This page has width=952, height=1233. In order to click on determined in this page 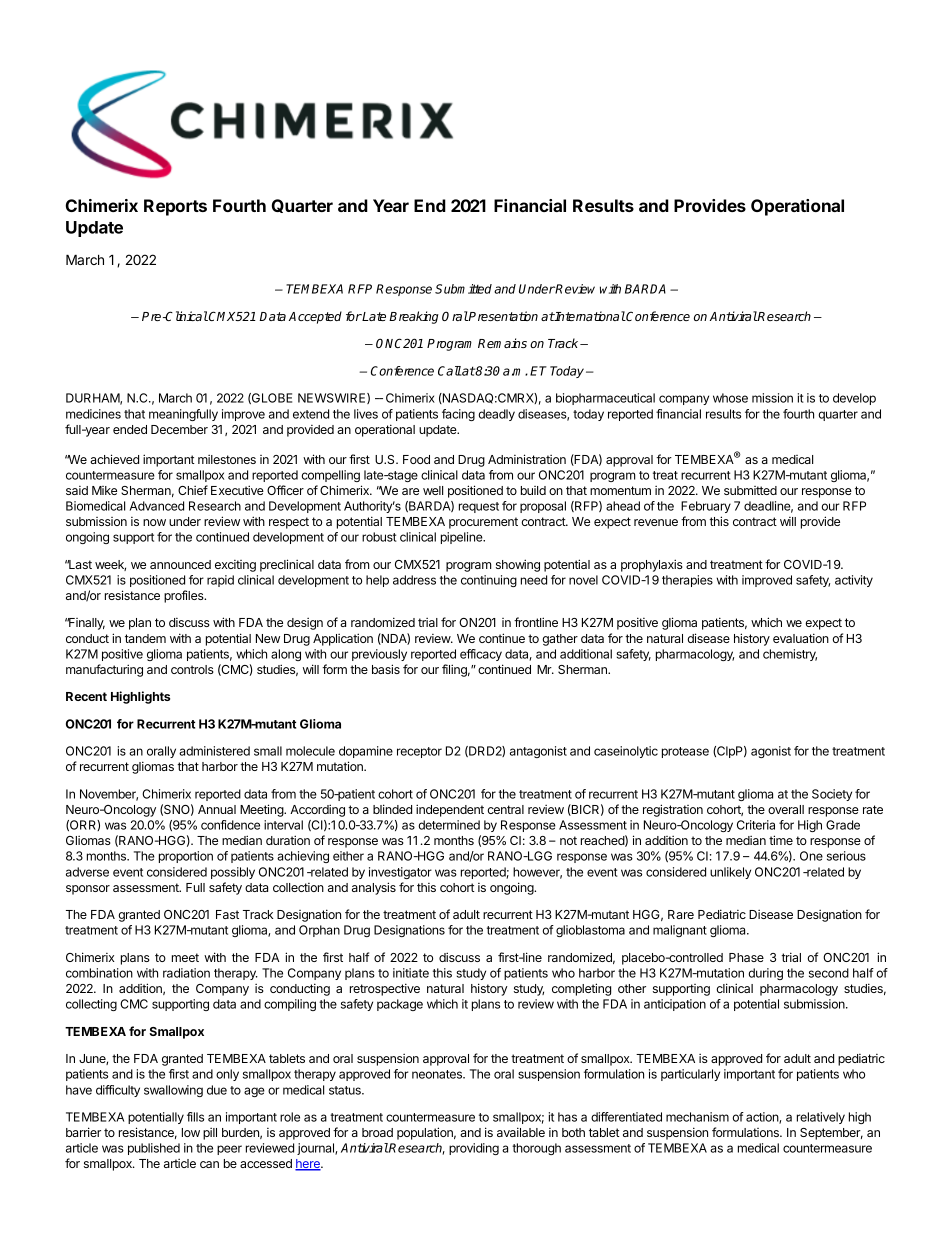, I will do `click(449, 825)`.
